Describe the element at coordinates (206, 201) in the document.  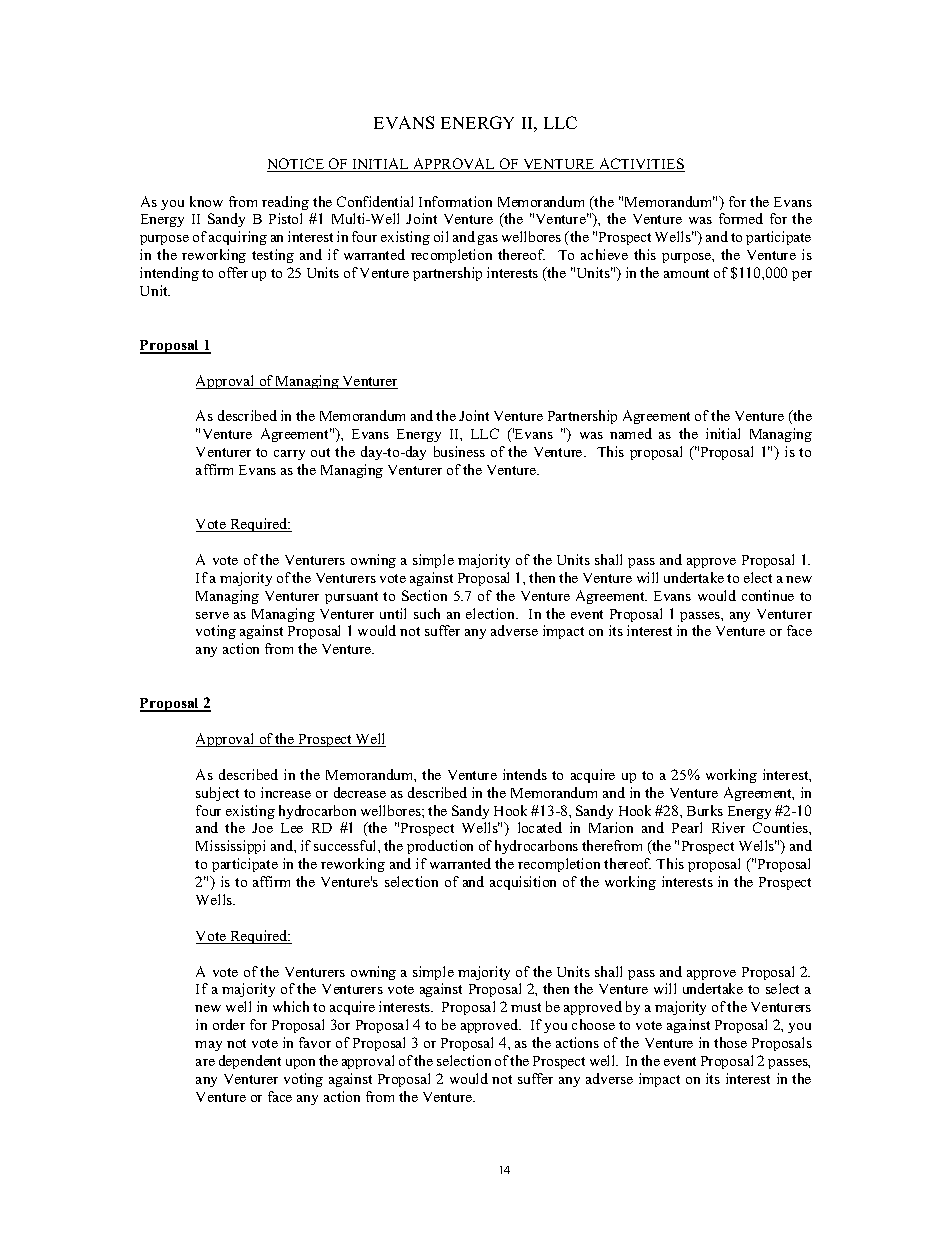
I see `know` at that location.
